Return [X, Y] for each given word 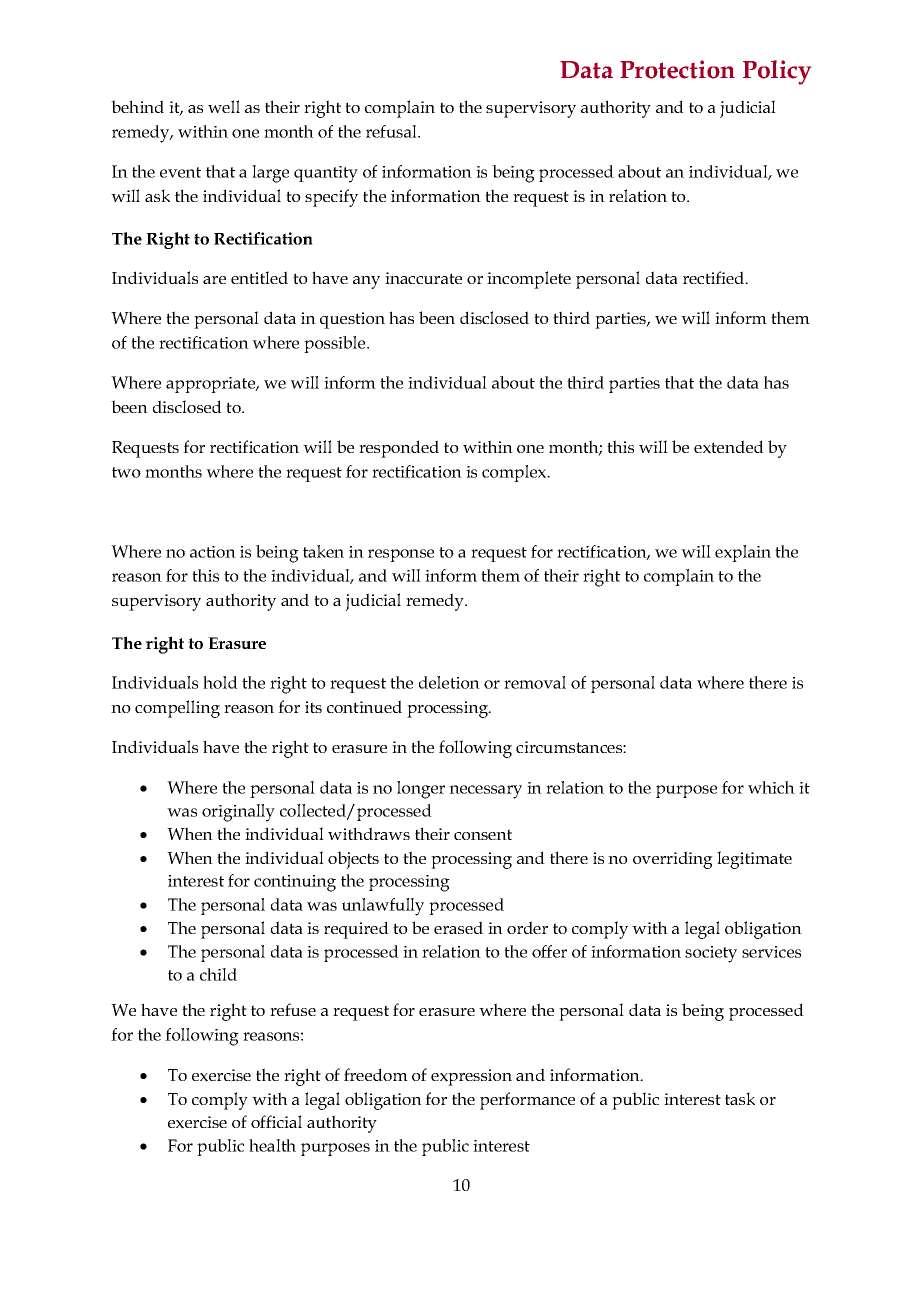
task [740, 1098]
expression [471, 1077]
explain [743, 553]
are [214, 280]
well [224, 106]
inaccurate [423, 278]
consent [483, 834]
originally [238, 813]
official [276, 1121]
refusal [392, 131]
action [213, 552]
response [401, 555]
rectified [715, 277]
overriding [673, 860]
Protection [677, 69]
